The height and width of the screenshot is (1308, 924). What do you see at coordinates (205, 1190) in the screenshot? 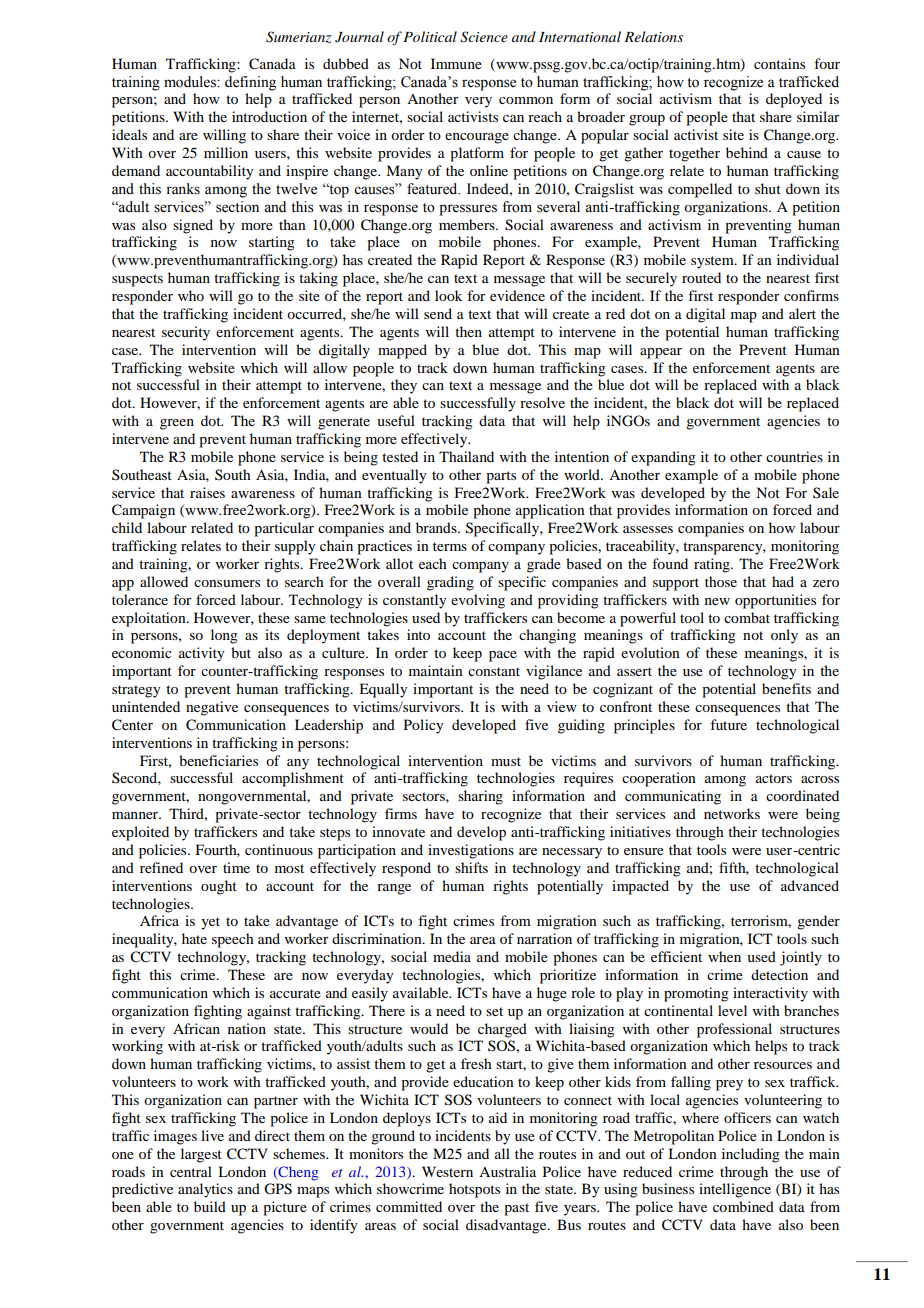
I see `analytics` at bounding box center [205, 1190].
